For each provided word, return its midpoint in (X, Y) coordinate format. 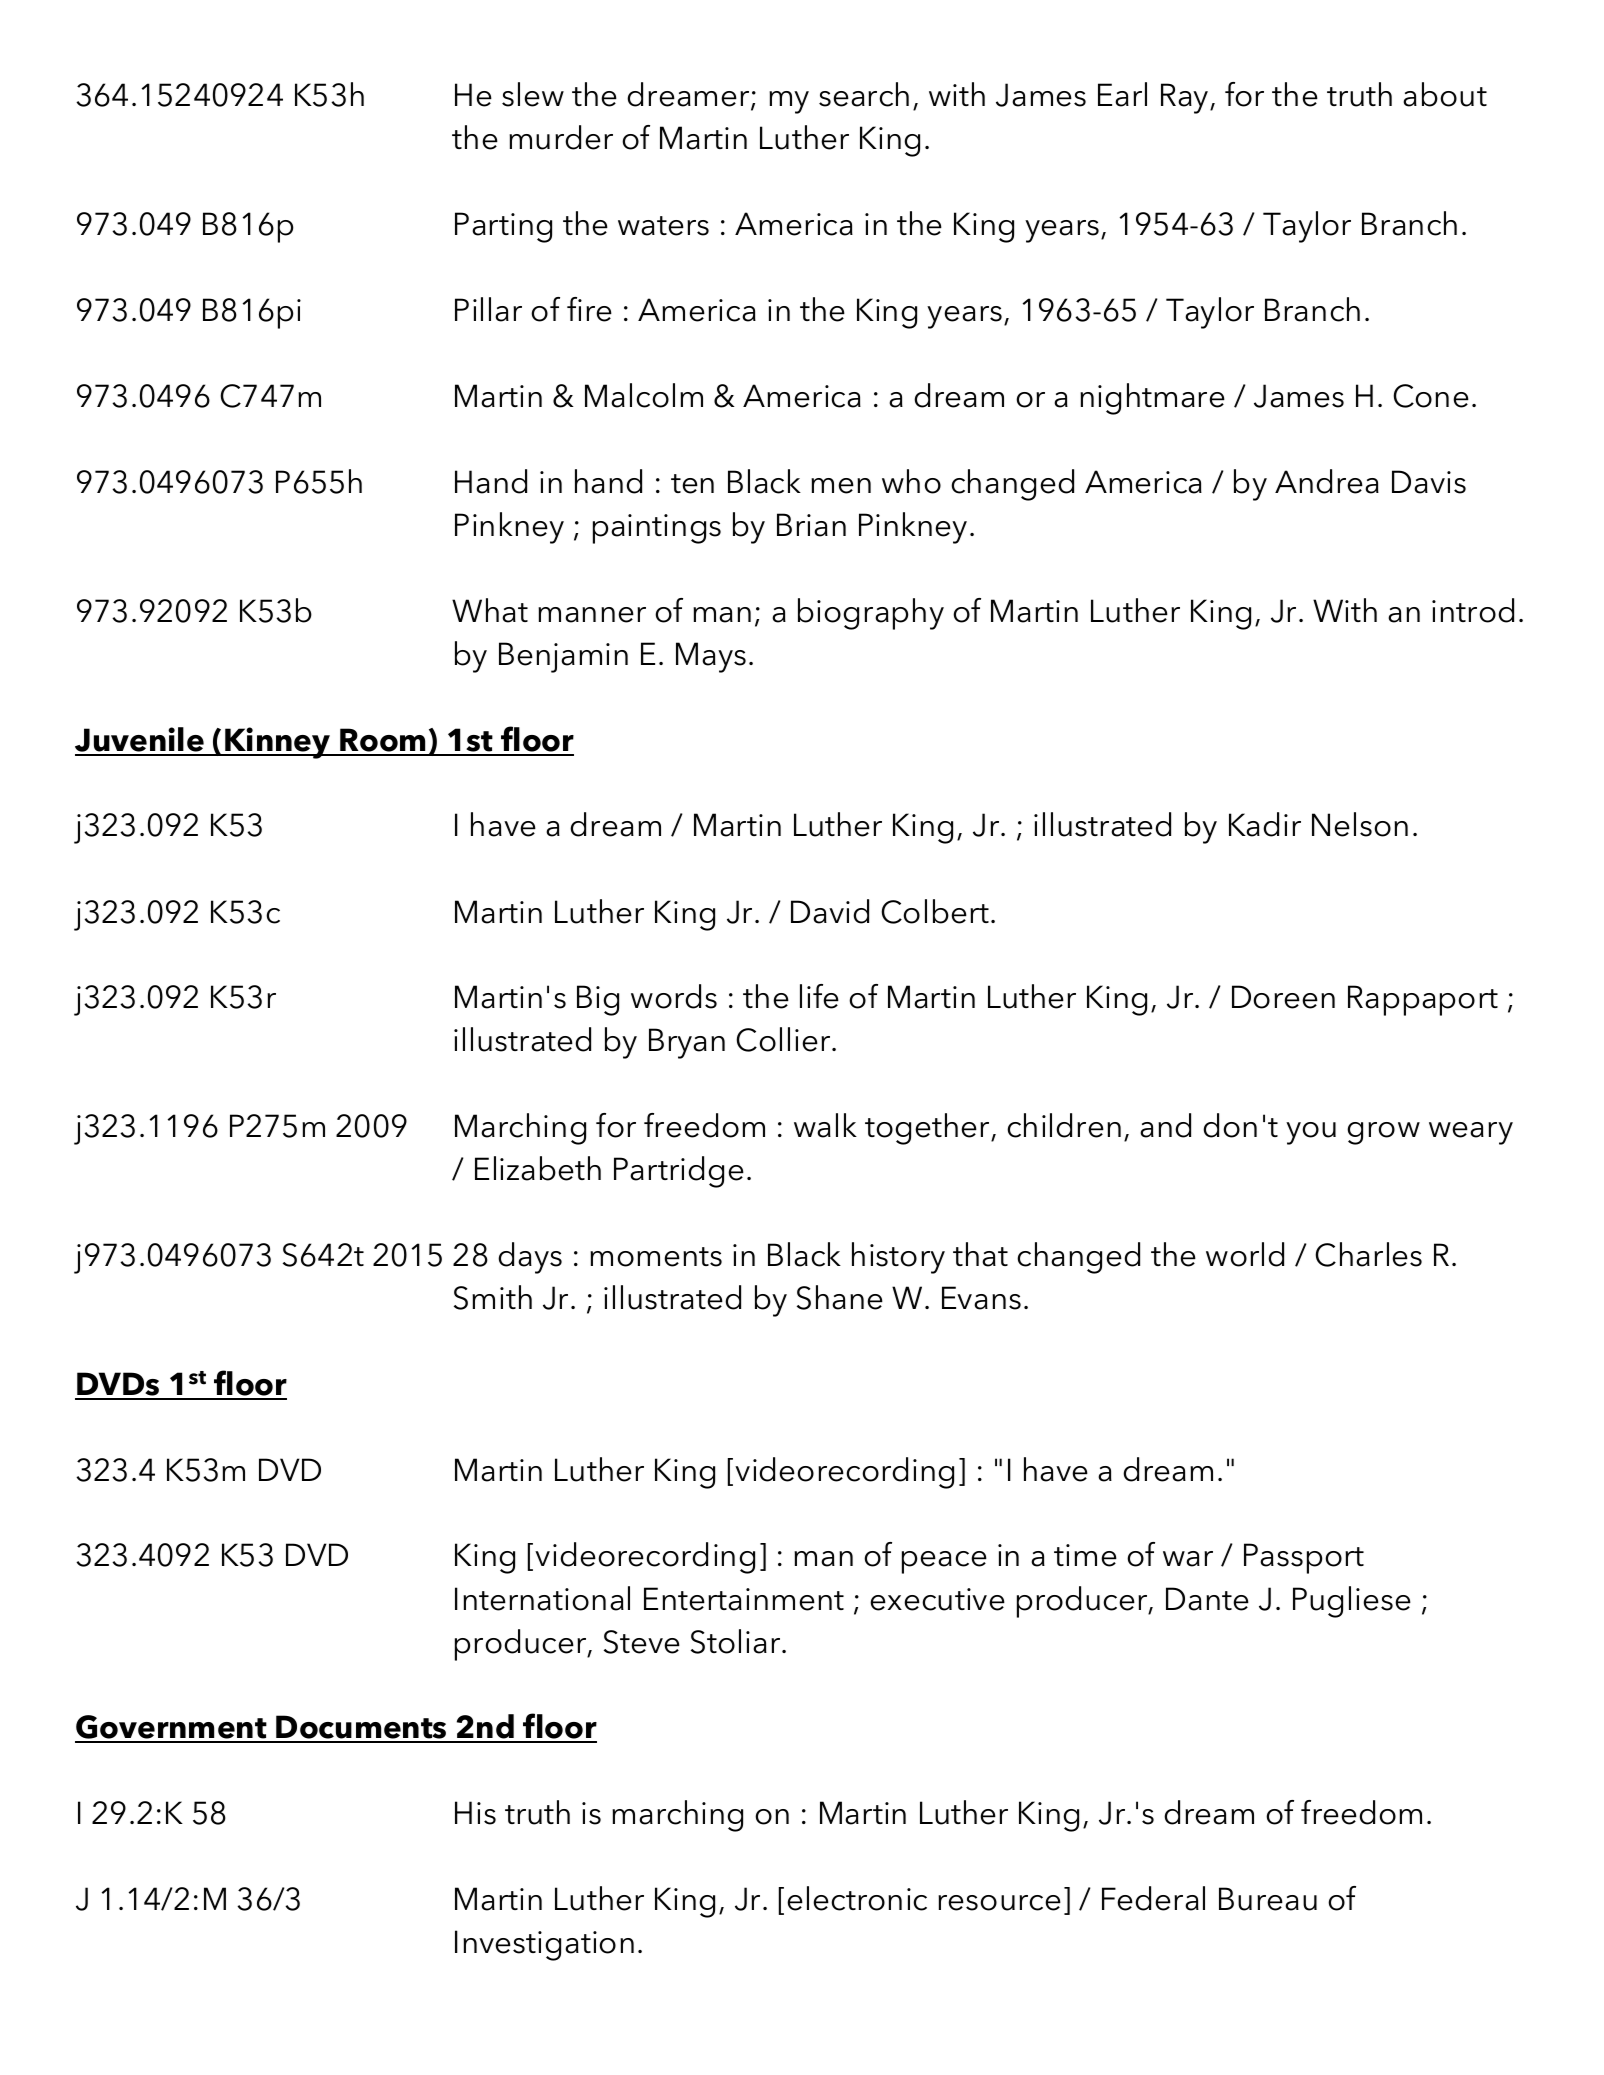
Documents (362, 1728)
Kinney (278, 743)
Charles (1368, 1254)
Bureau (1268, 1899)
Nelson (1360, 824)
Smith (493, 1297)
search (864, 94)
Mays (711, 657)
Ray (1186, 98)
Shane (840, 1297)
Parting (503, 227)
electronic (857, 1898)
